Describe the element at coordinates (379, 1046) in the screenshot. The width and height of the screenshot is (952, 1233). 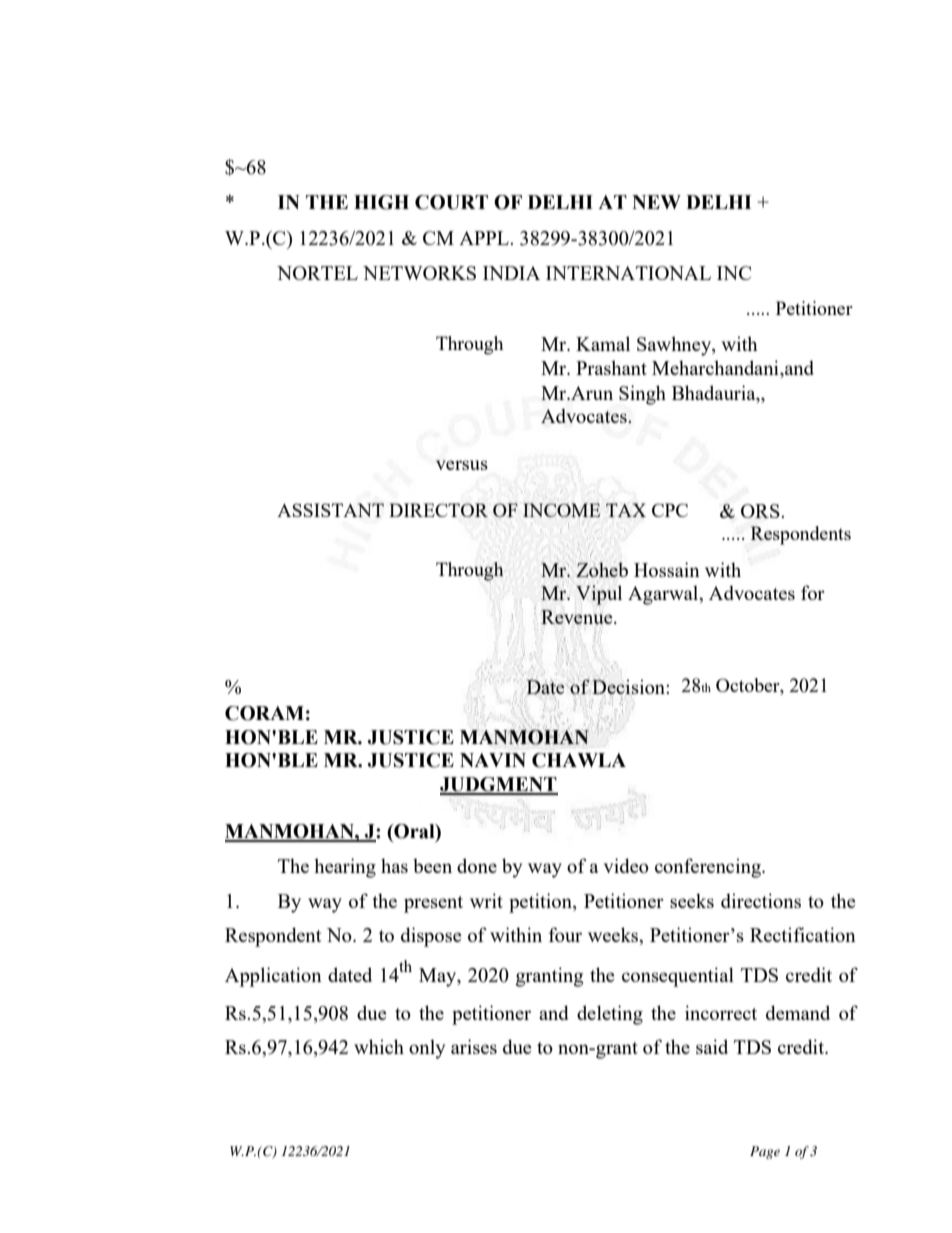
I see `which` at that location.
